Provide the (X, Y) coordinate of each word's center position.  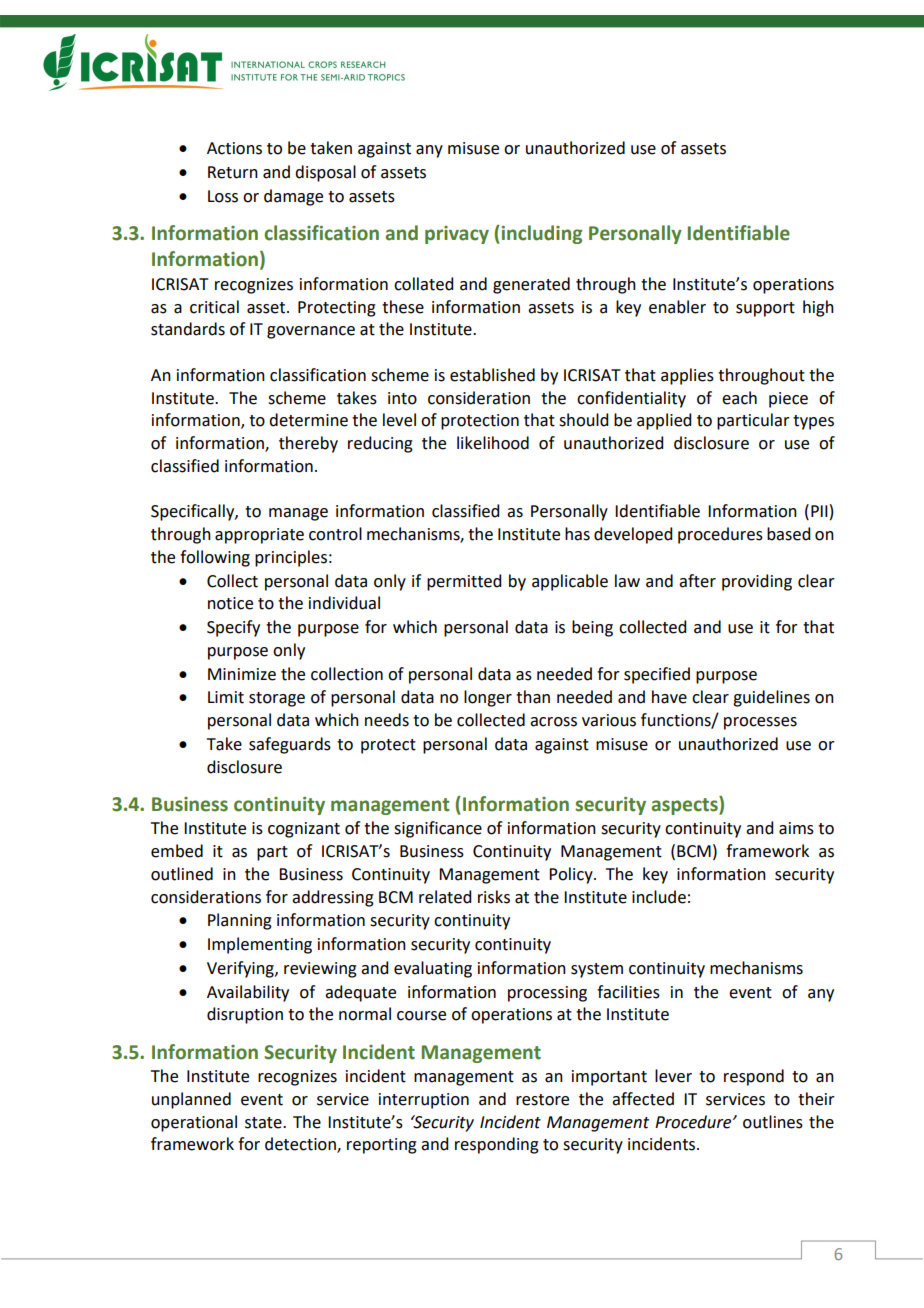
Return (233, 172)
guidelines (771, 698)
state (264, 1123)
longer (488, 698)
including (540, 234)
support (765, 309)
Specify (233, 628)
